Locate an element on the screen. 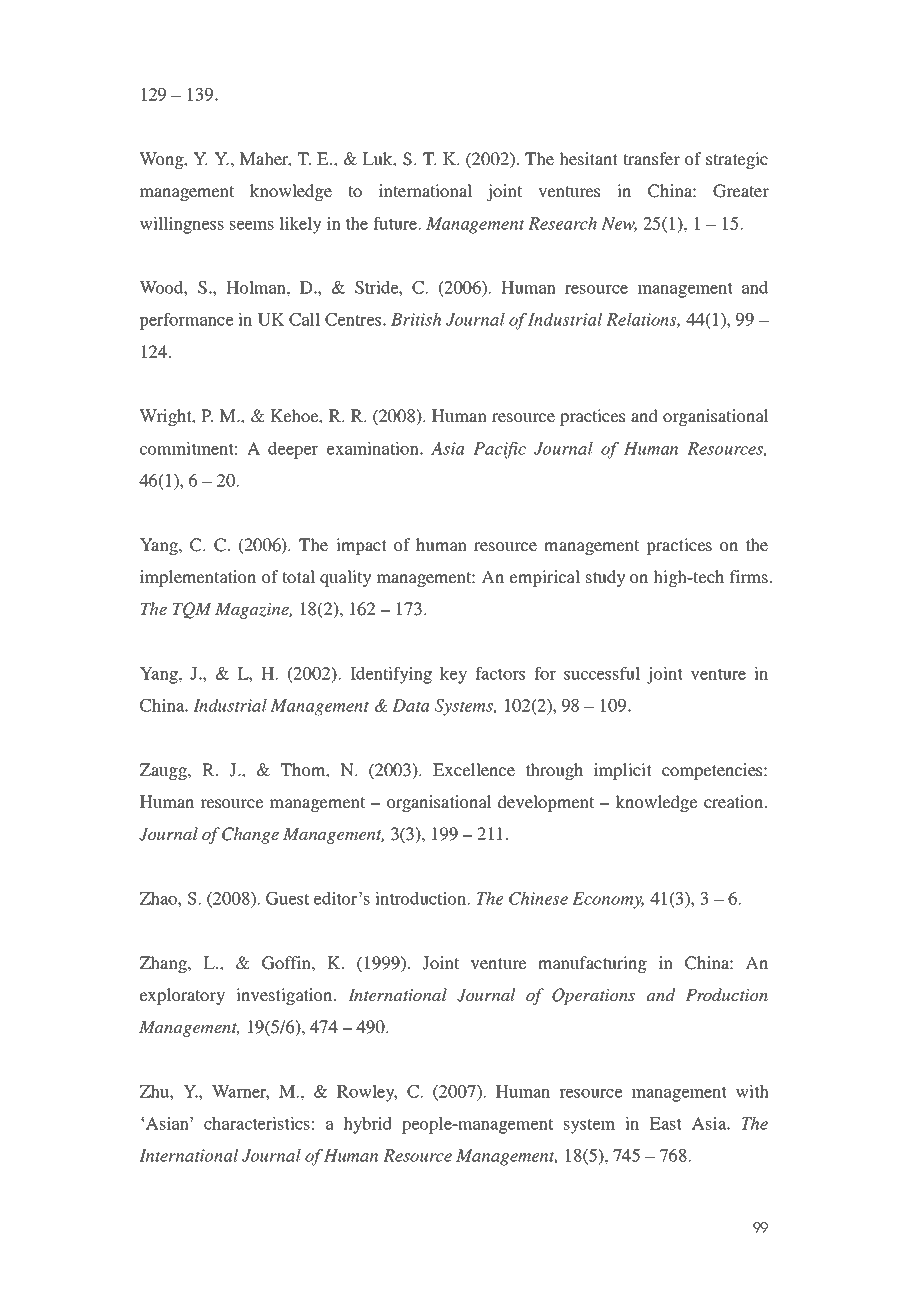 The width and height of the screenshot is (924, 1308). characteristics is located at coordinates (257, 1123).
